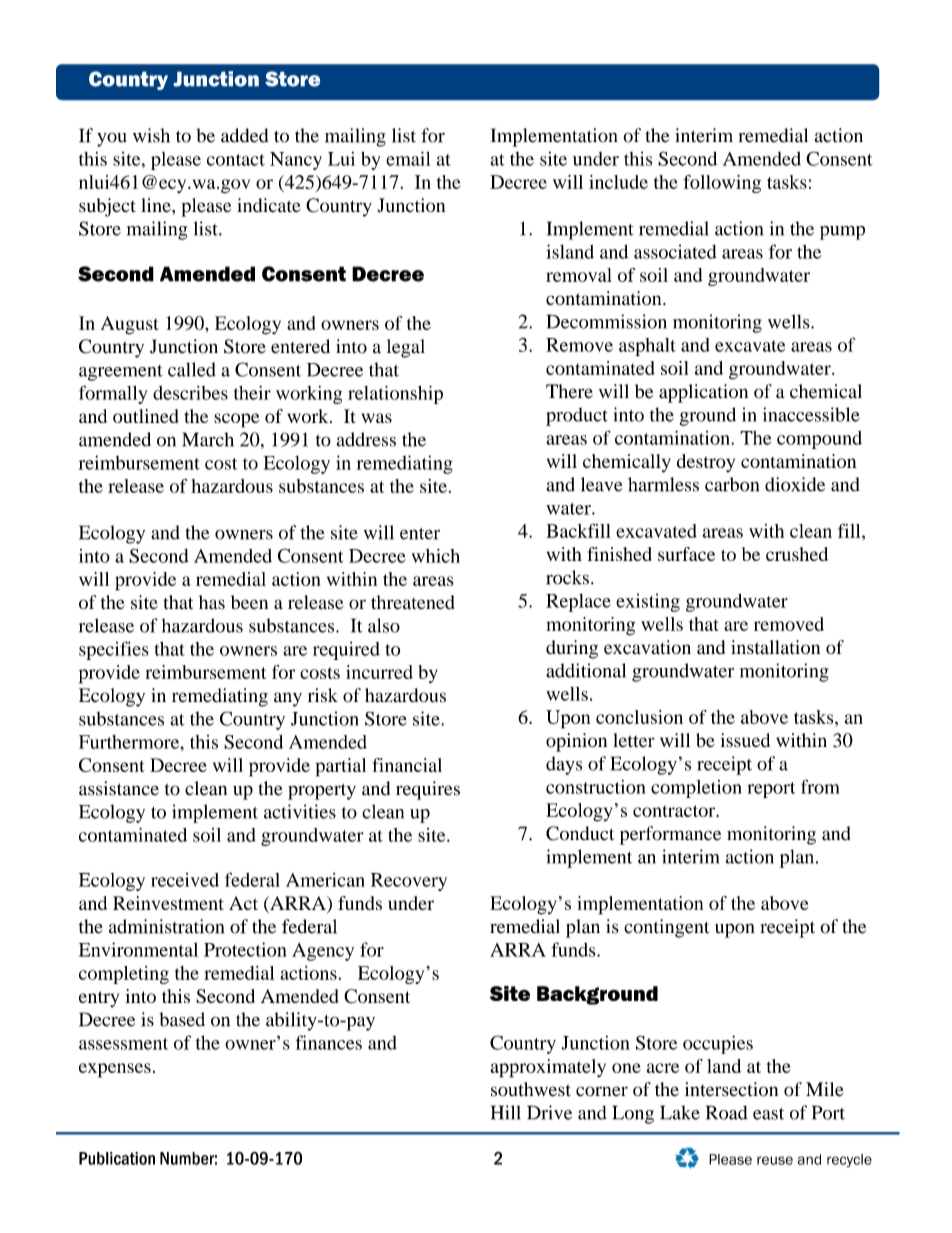  What do you see at coordinates (413, 602) in the screenshot?
I see `threatened` at bounding box center [413, 602].
